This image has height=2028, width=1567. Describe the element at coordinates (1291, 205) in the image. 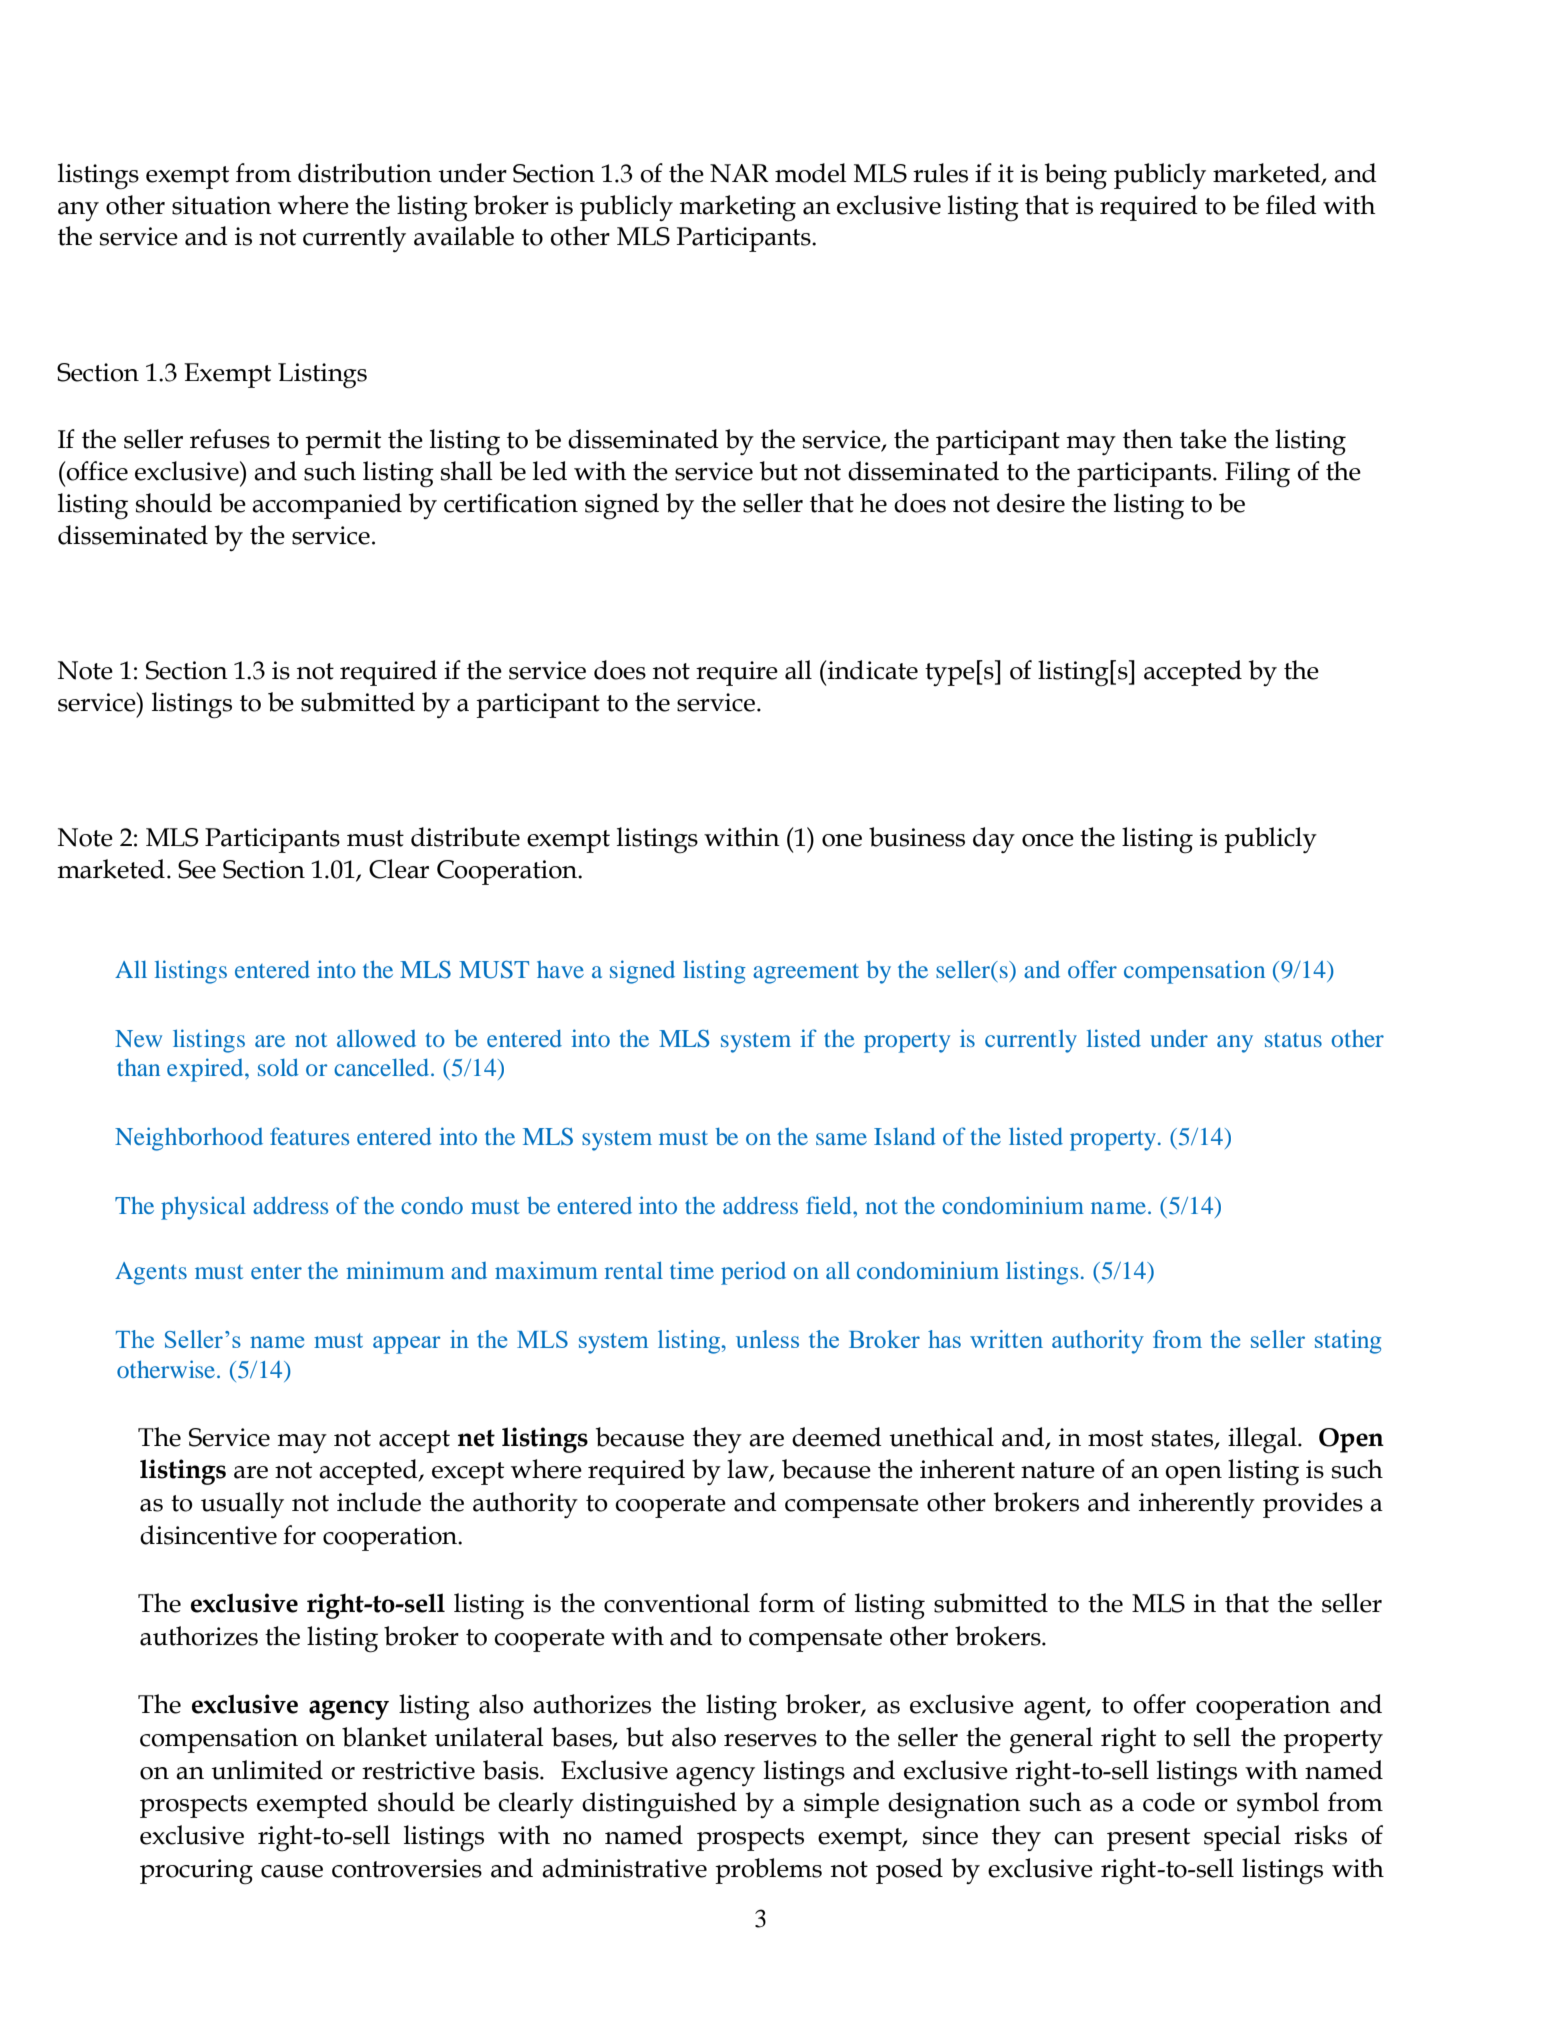

I see `filed` at that location.
